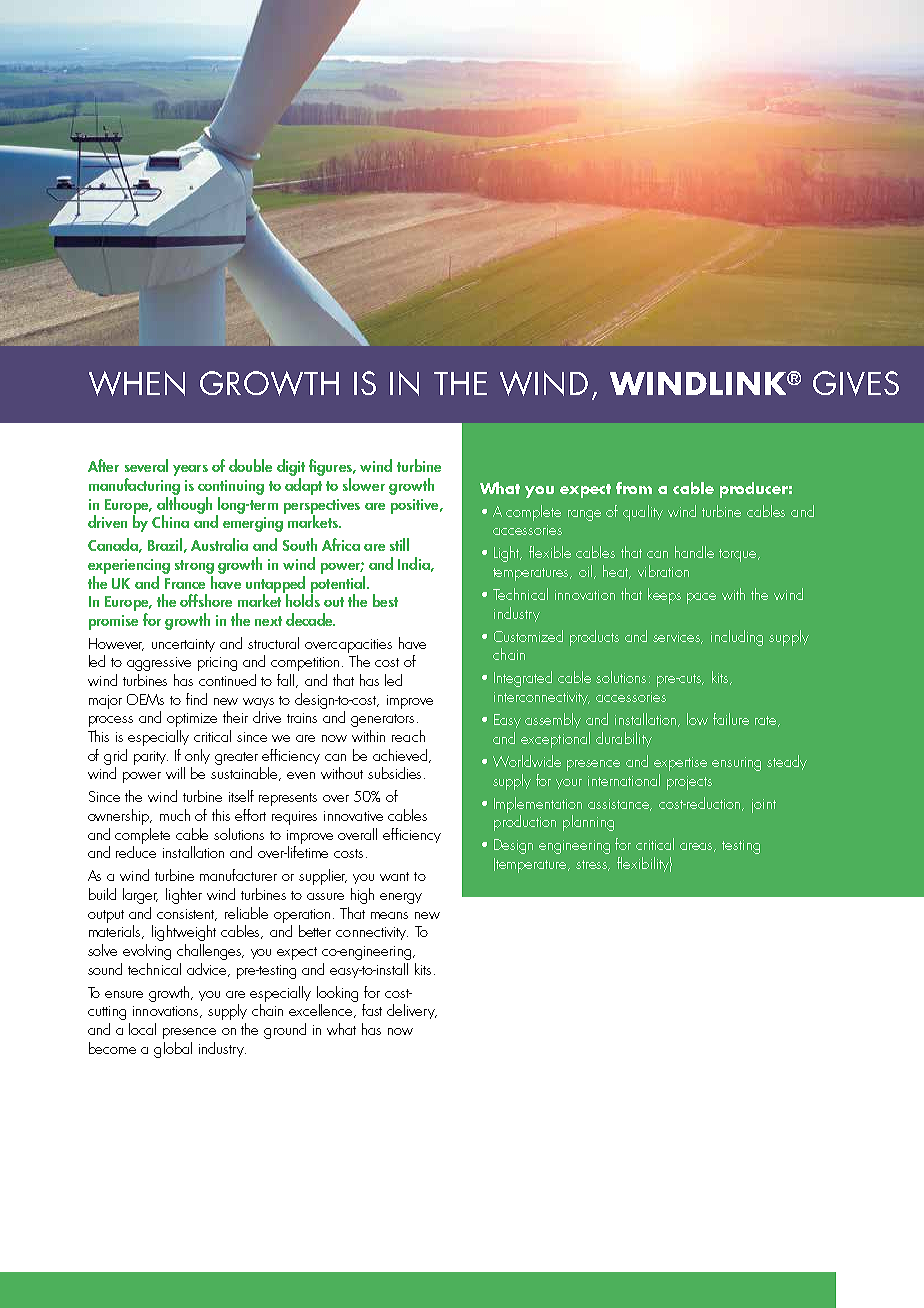  Describe the element at coordinates (192, 720) in the page. I see `optimize` at that location.
